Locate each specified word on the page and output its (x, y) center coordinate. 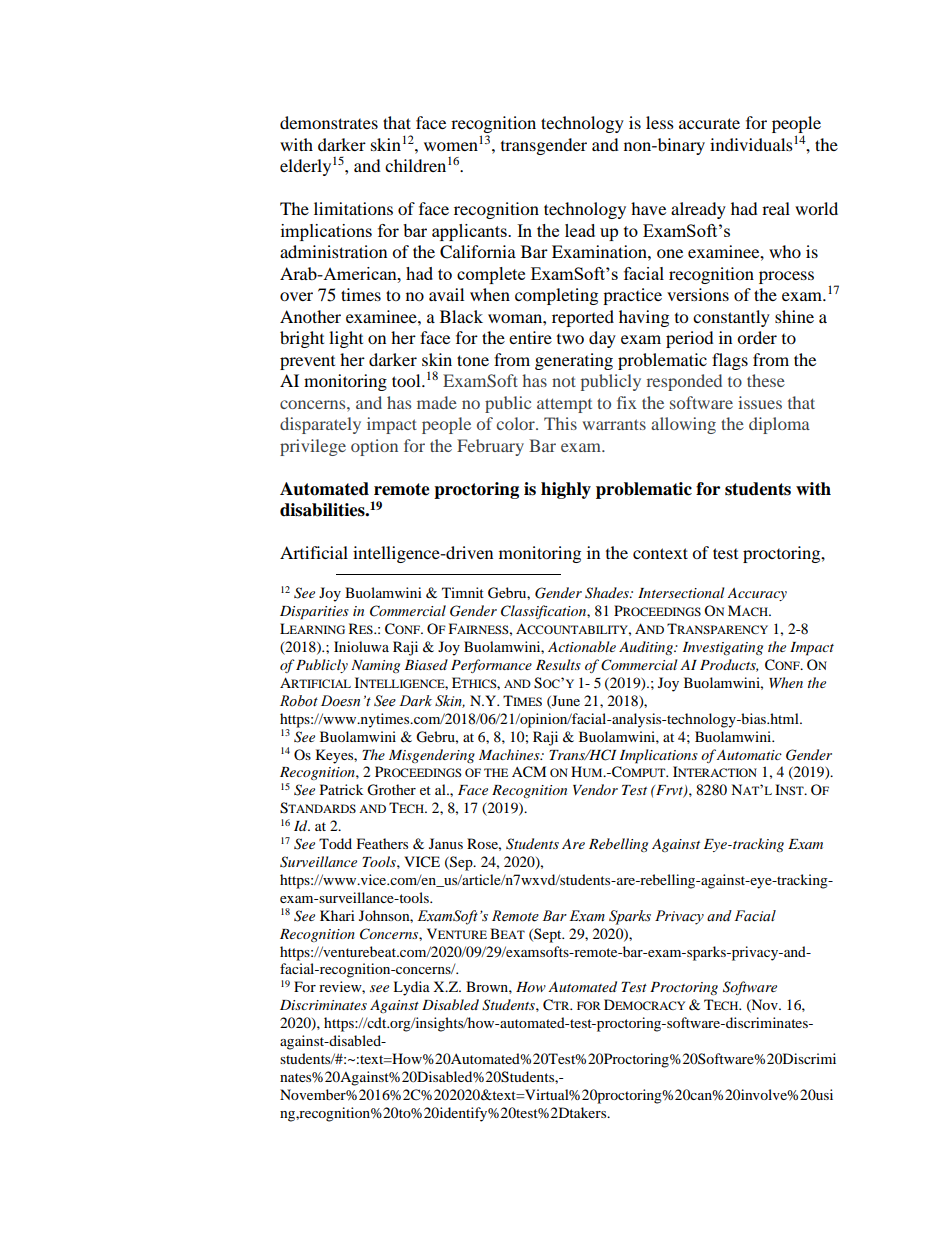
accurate (709, 123)
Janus (446, 843)
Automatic (749, 755)
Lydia (411, 988)
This (560, 423)
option (374, 447)
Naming (375, 666)
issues (760, 402)
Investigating (723, 648)
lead (580, 230)
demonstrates (329, 122)
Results (558, 664)
